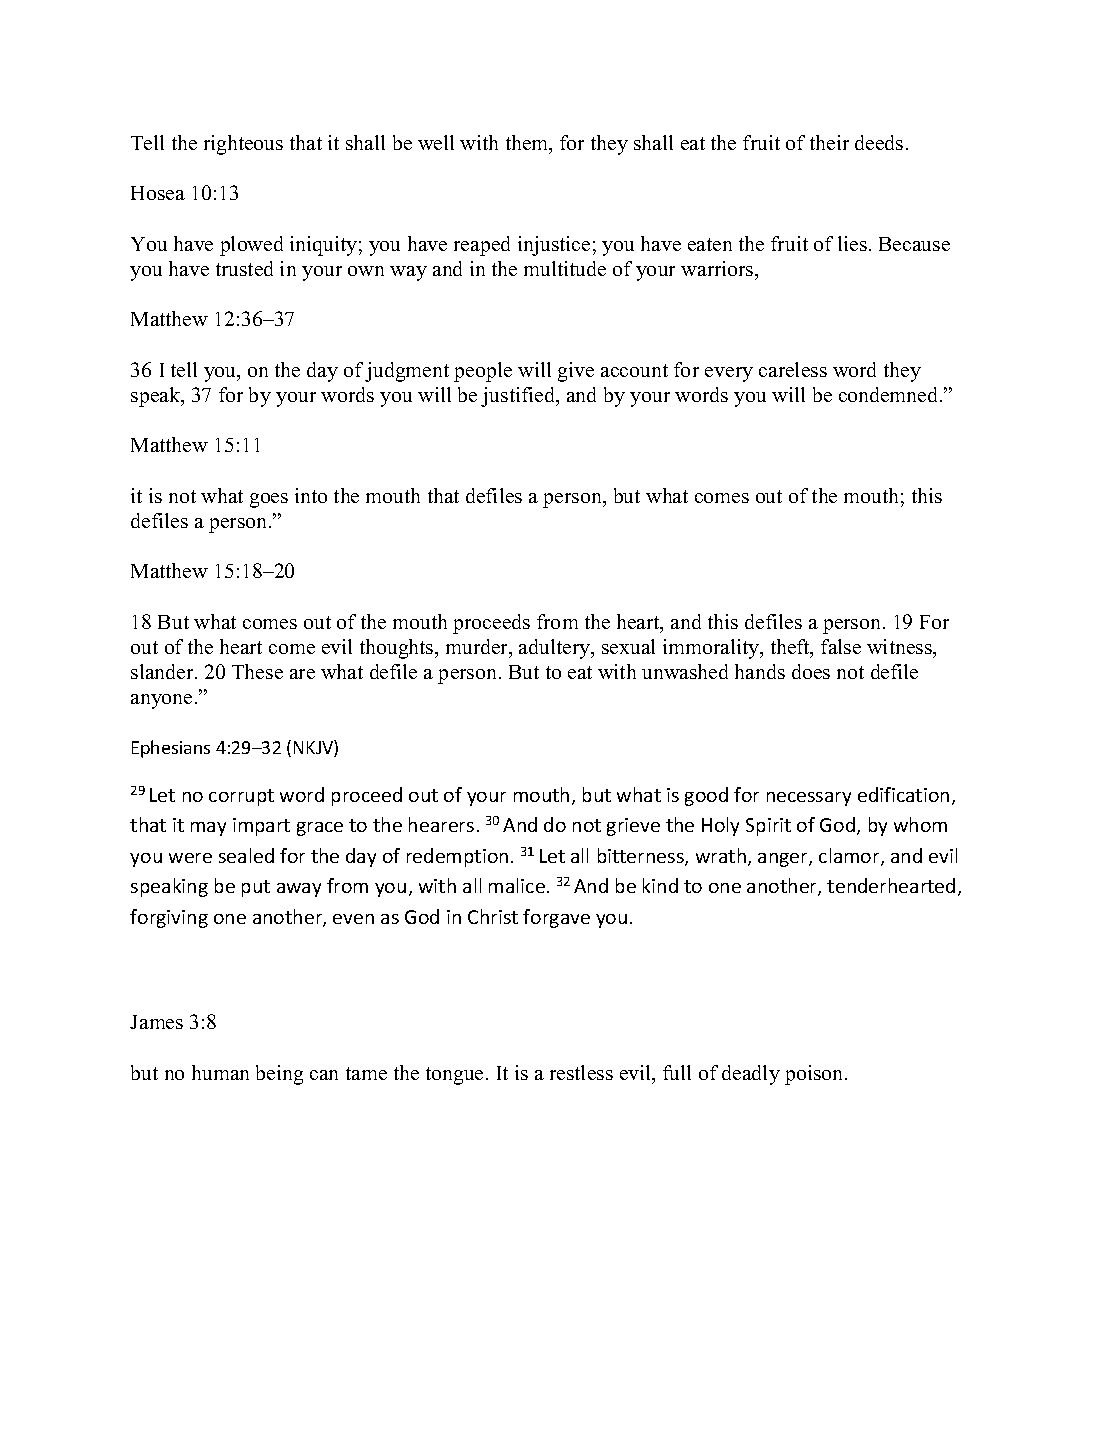  I want to click on human, so click(220, 1072).
